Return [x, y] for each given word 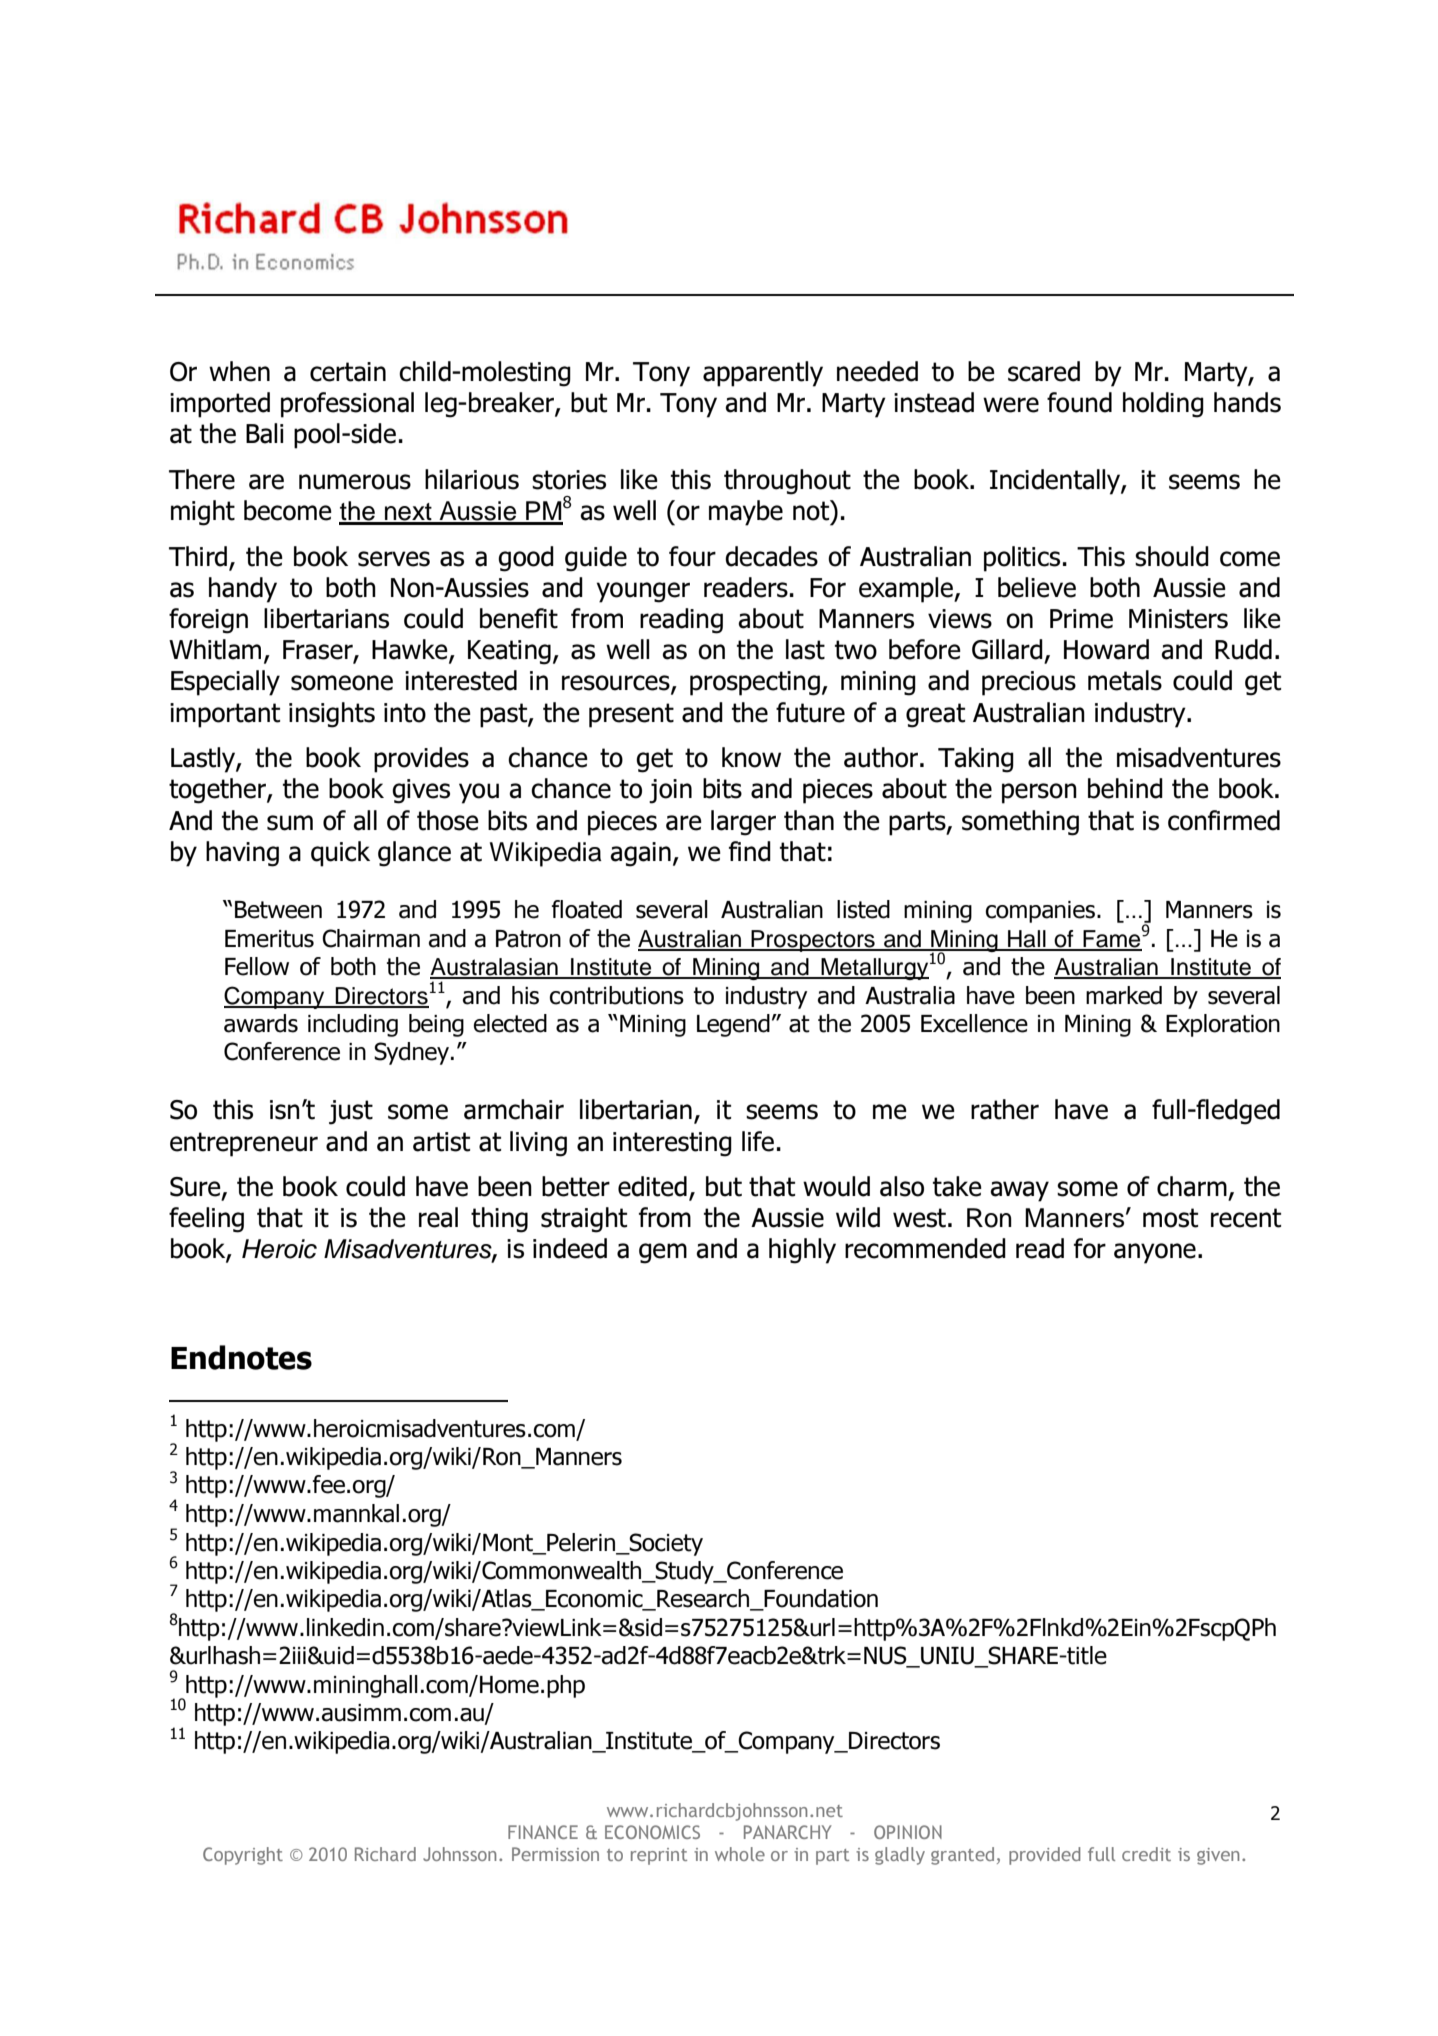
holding [1163, 405]
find [750, 851]
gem [663, 1253]
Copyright [243, 1856]
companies [1041, 912]
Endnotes [241, 1357]
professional [347, 405]
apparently [763, 374]
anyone [1155, 1253]
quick [340, 854]
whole [740, 1854]
